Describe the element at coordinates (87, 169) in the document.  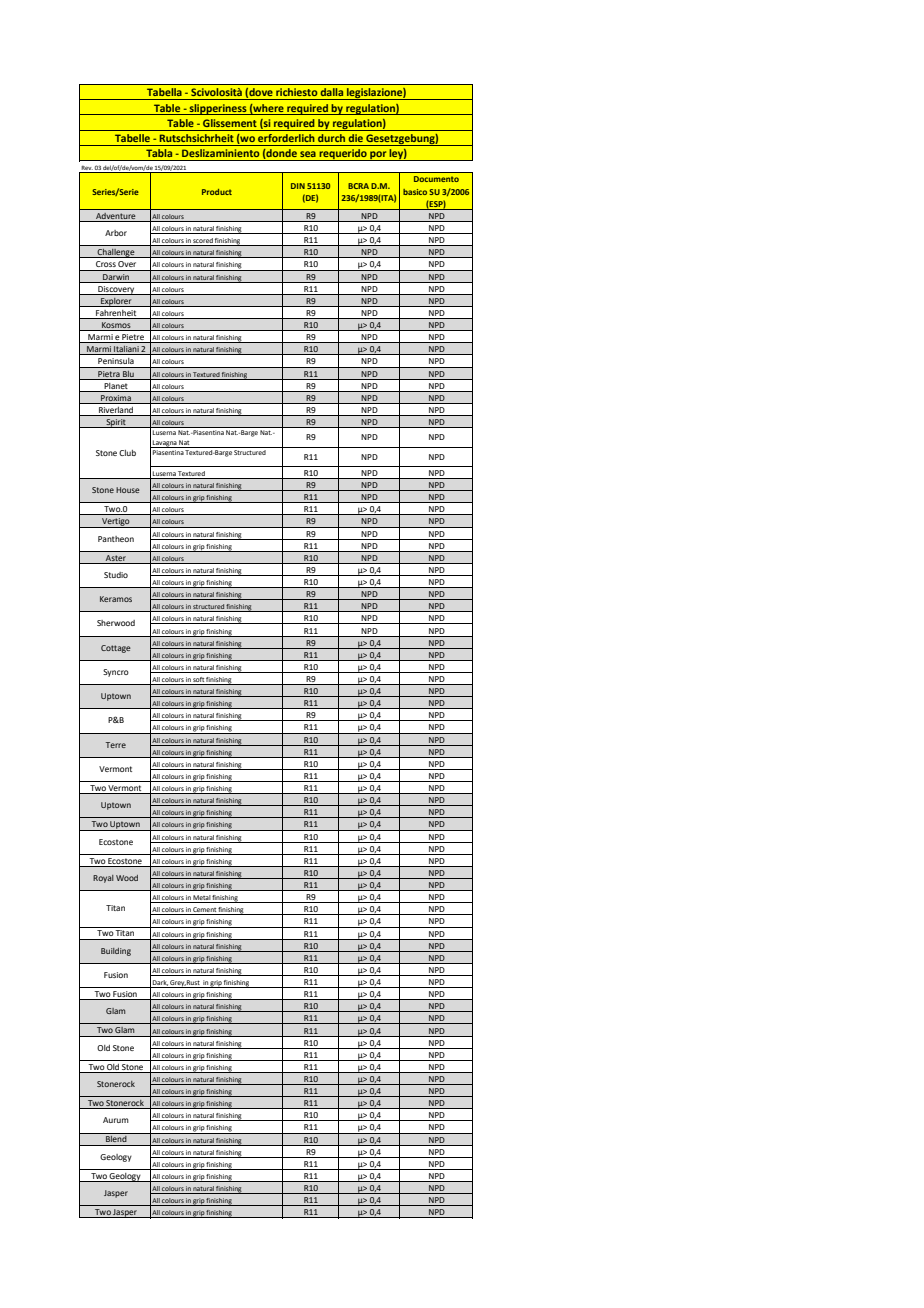
I see `Rev` at that location.
